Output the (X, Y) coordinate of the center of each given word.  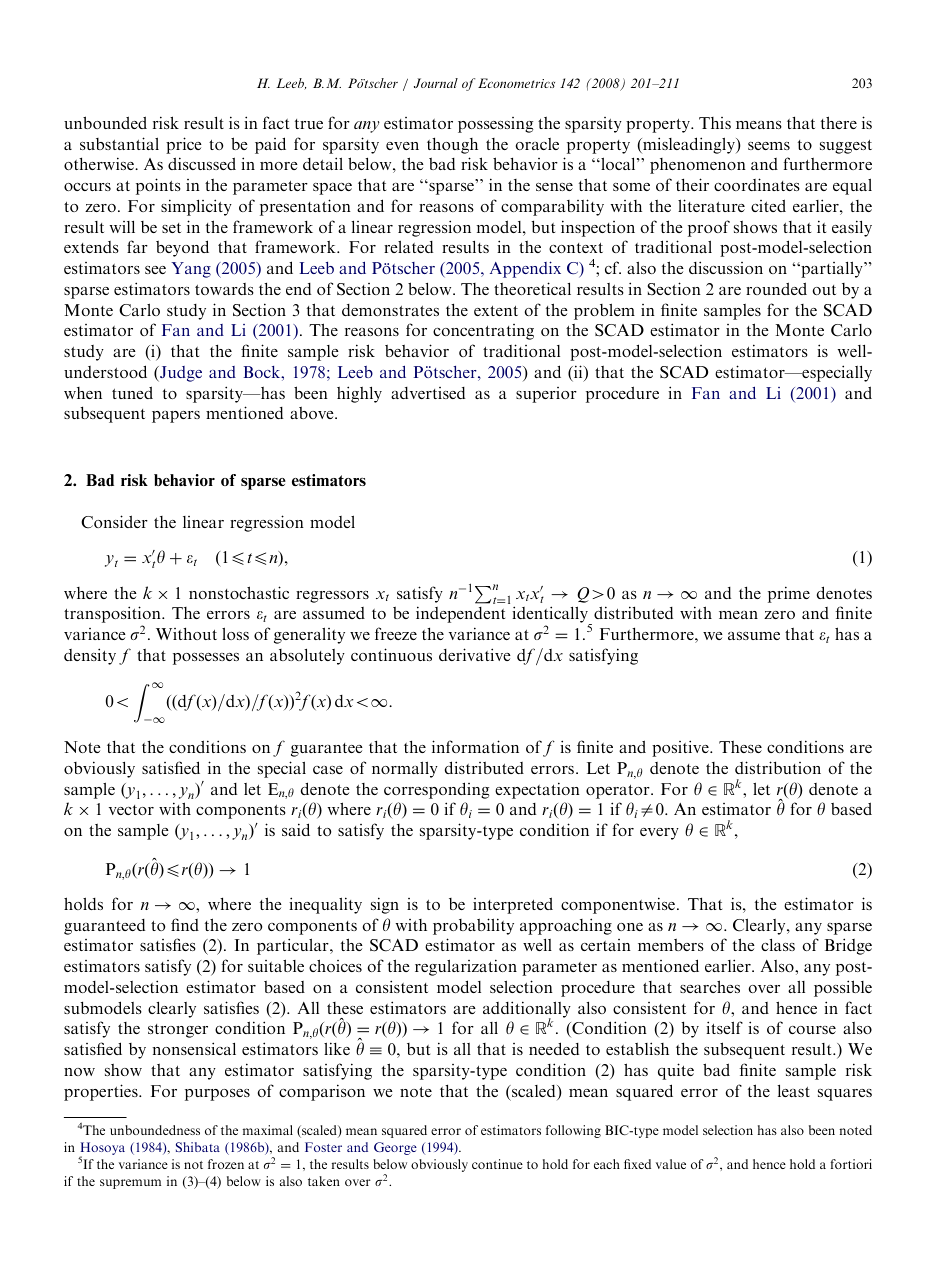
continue (497, 1164)
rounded (776, 288)
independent (460, 614)
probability (473, 926)
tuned (132, 392)
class (778, 945)
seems (769, 146)
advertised (428, 393)
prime (789, 594)
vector (131, 810)
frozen (226, 1164)
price (184, 145)
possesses (206, 659)
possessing (495, 125)
